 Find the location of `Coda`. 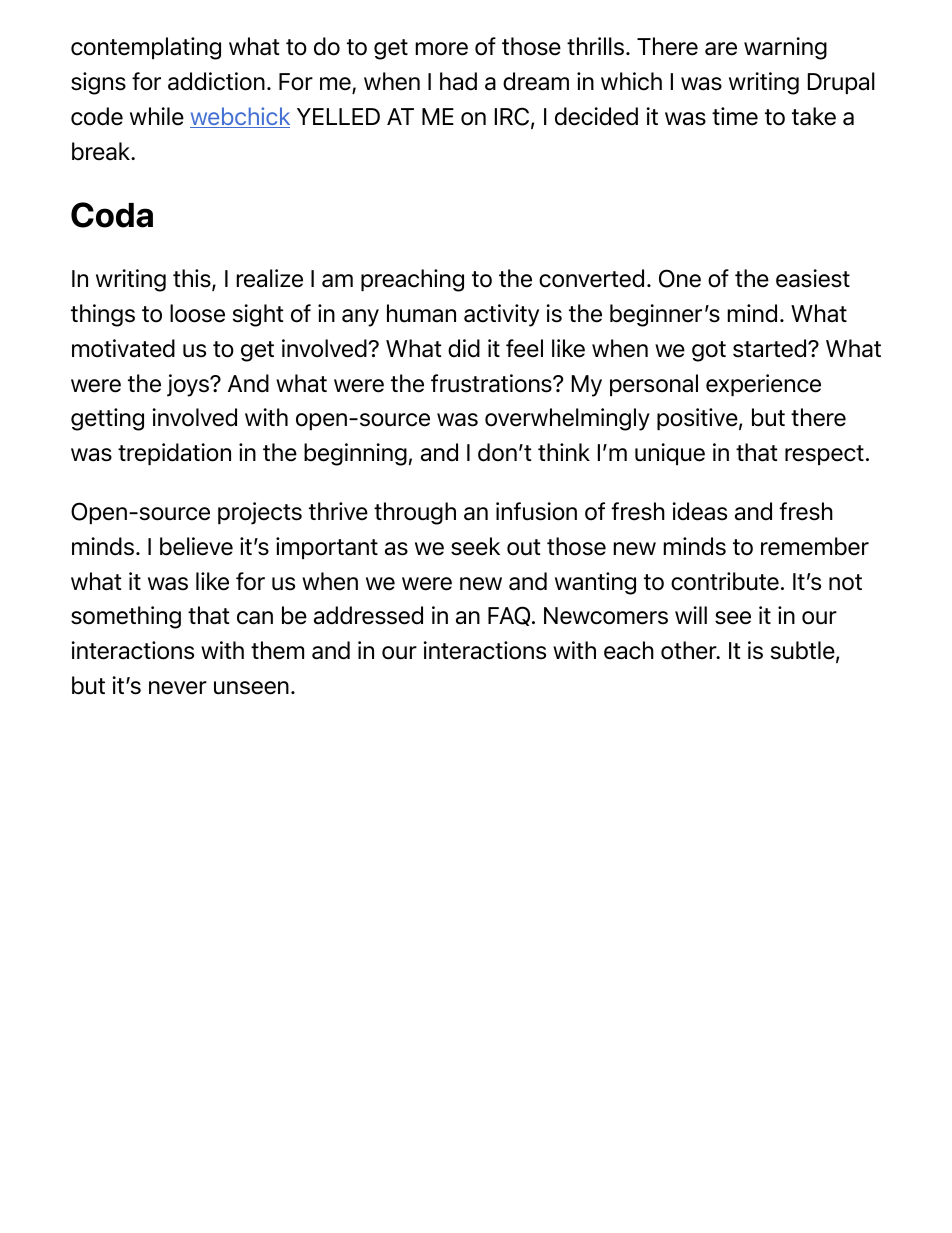

Coda is located at coordinates (112, 215).
